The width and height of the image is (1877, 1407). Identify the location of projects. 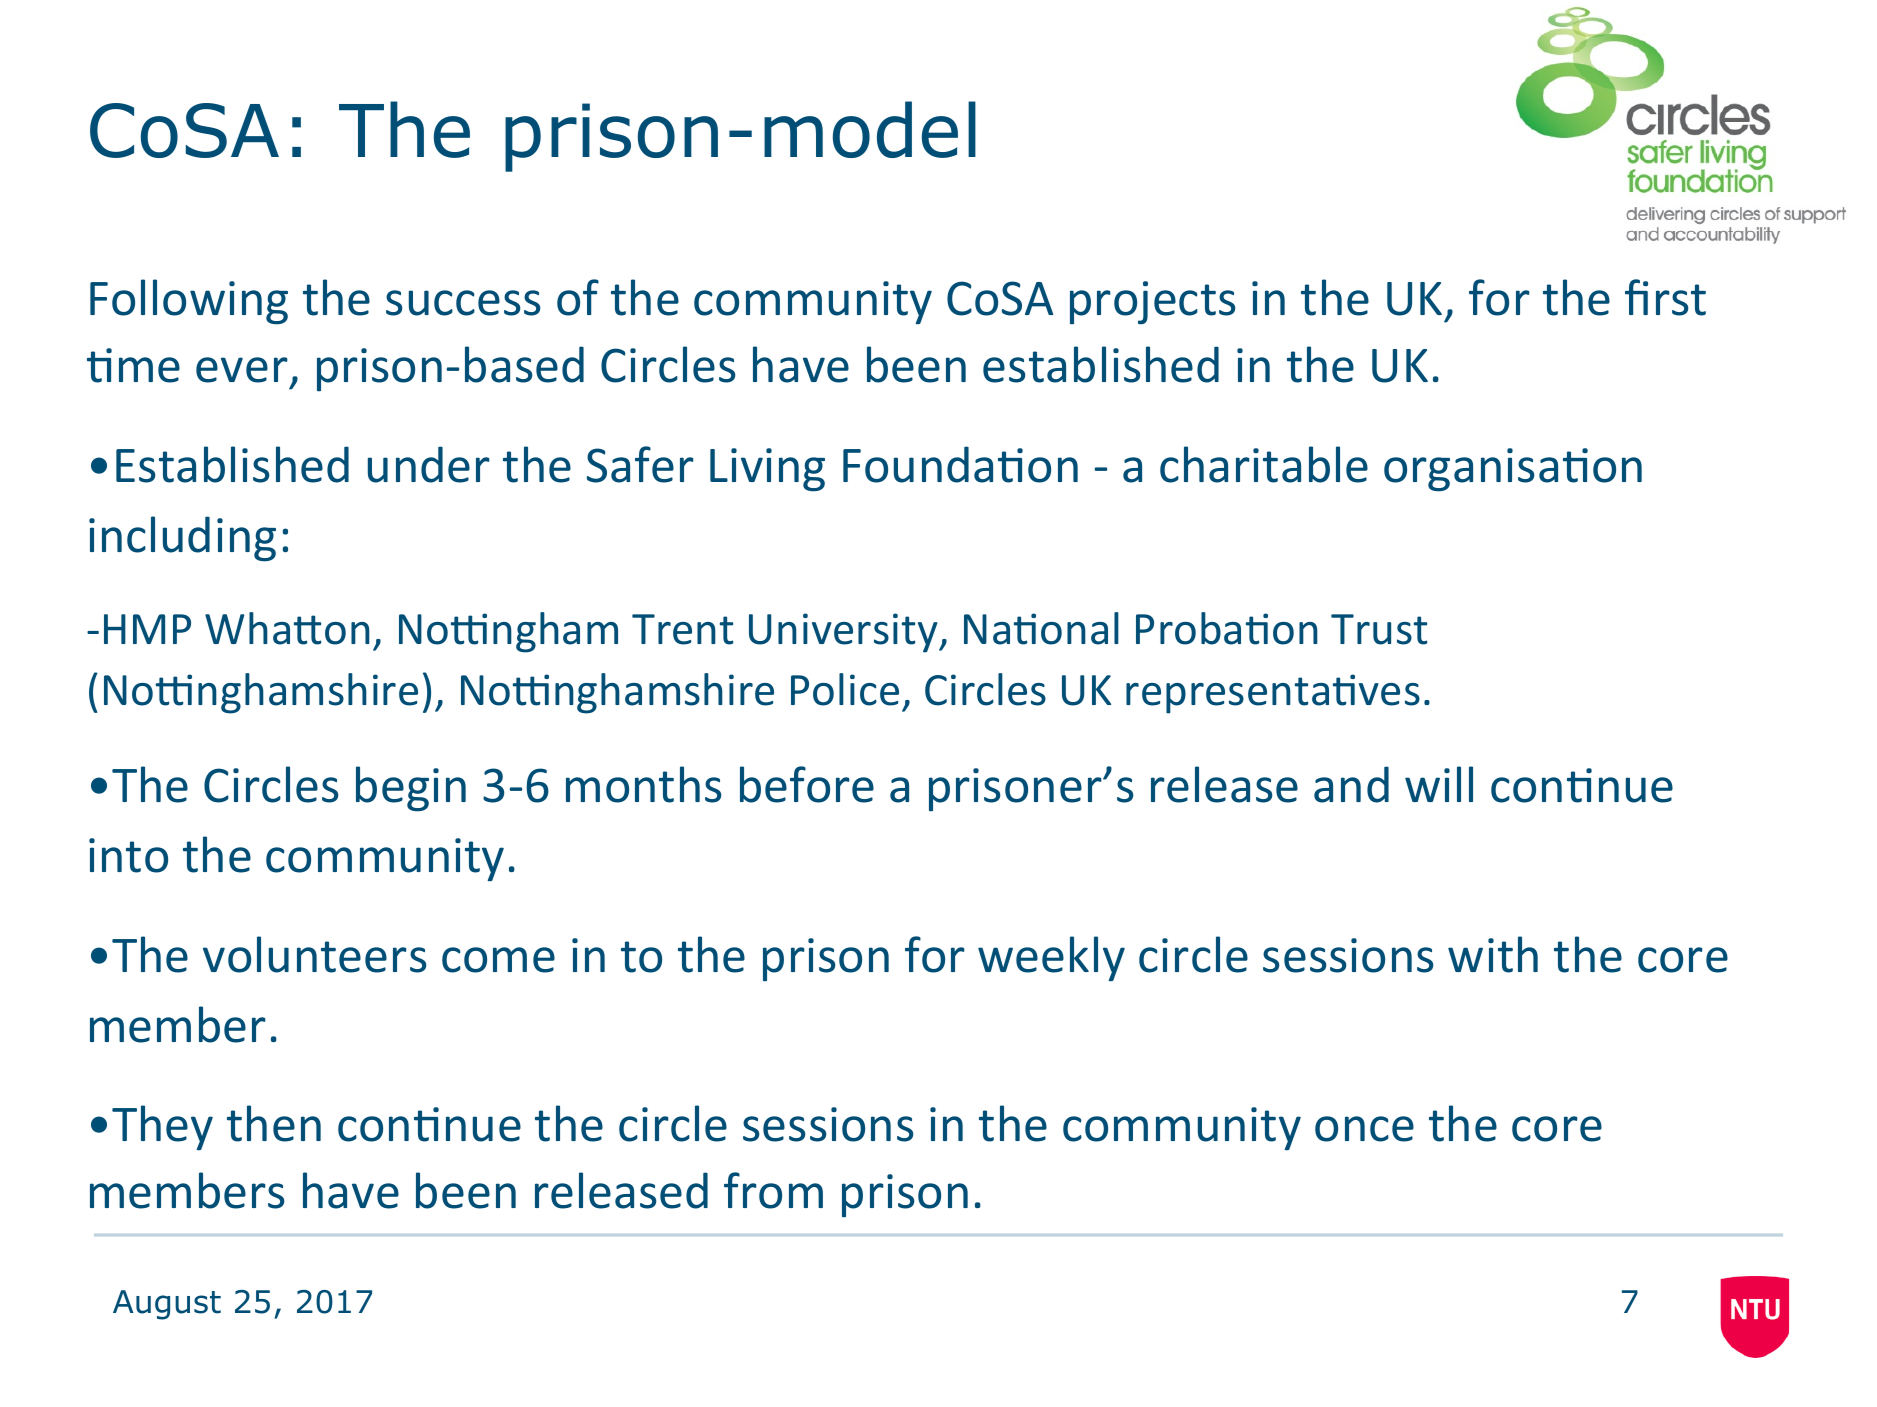
(1152, 303).
